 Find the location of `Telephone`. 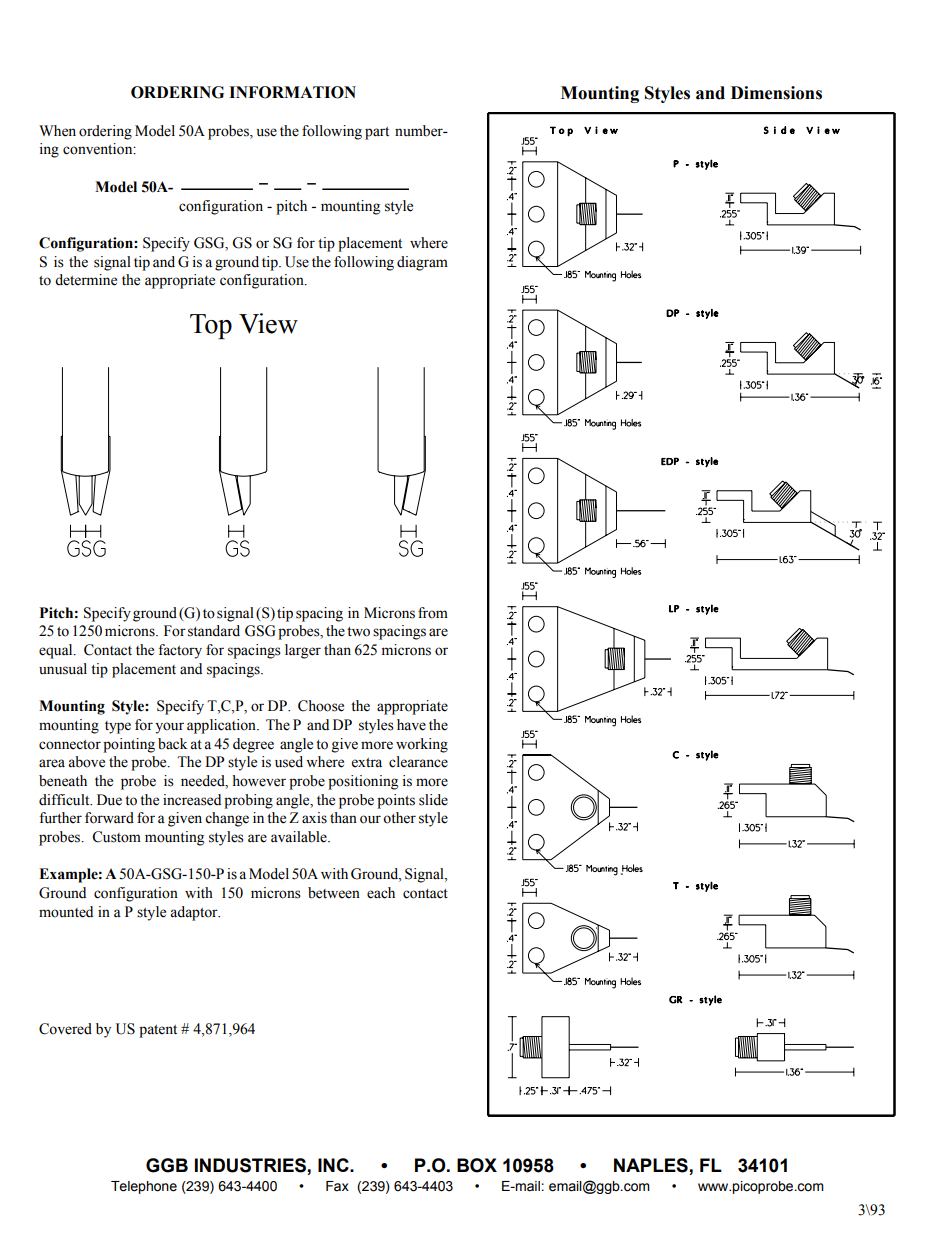

Telephone is located at coordinates (144, 1187).
